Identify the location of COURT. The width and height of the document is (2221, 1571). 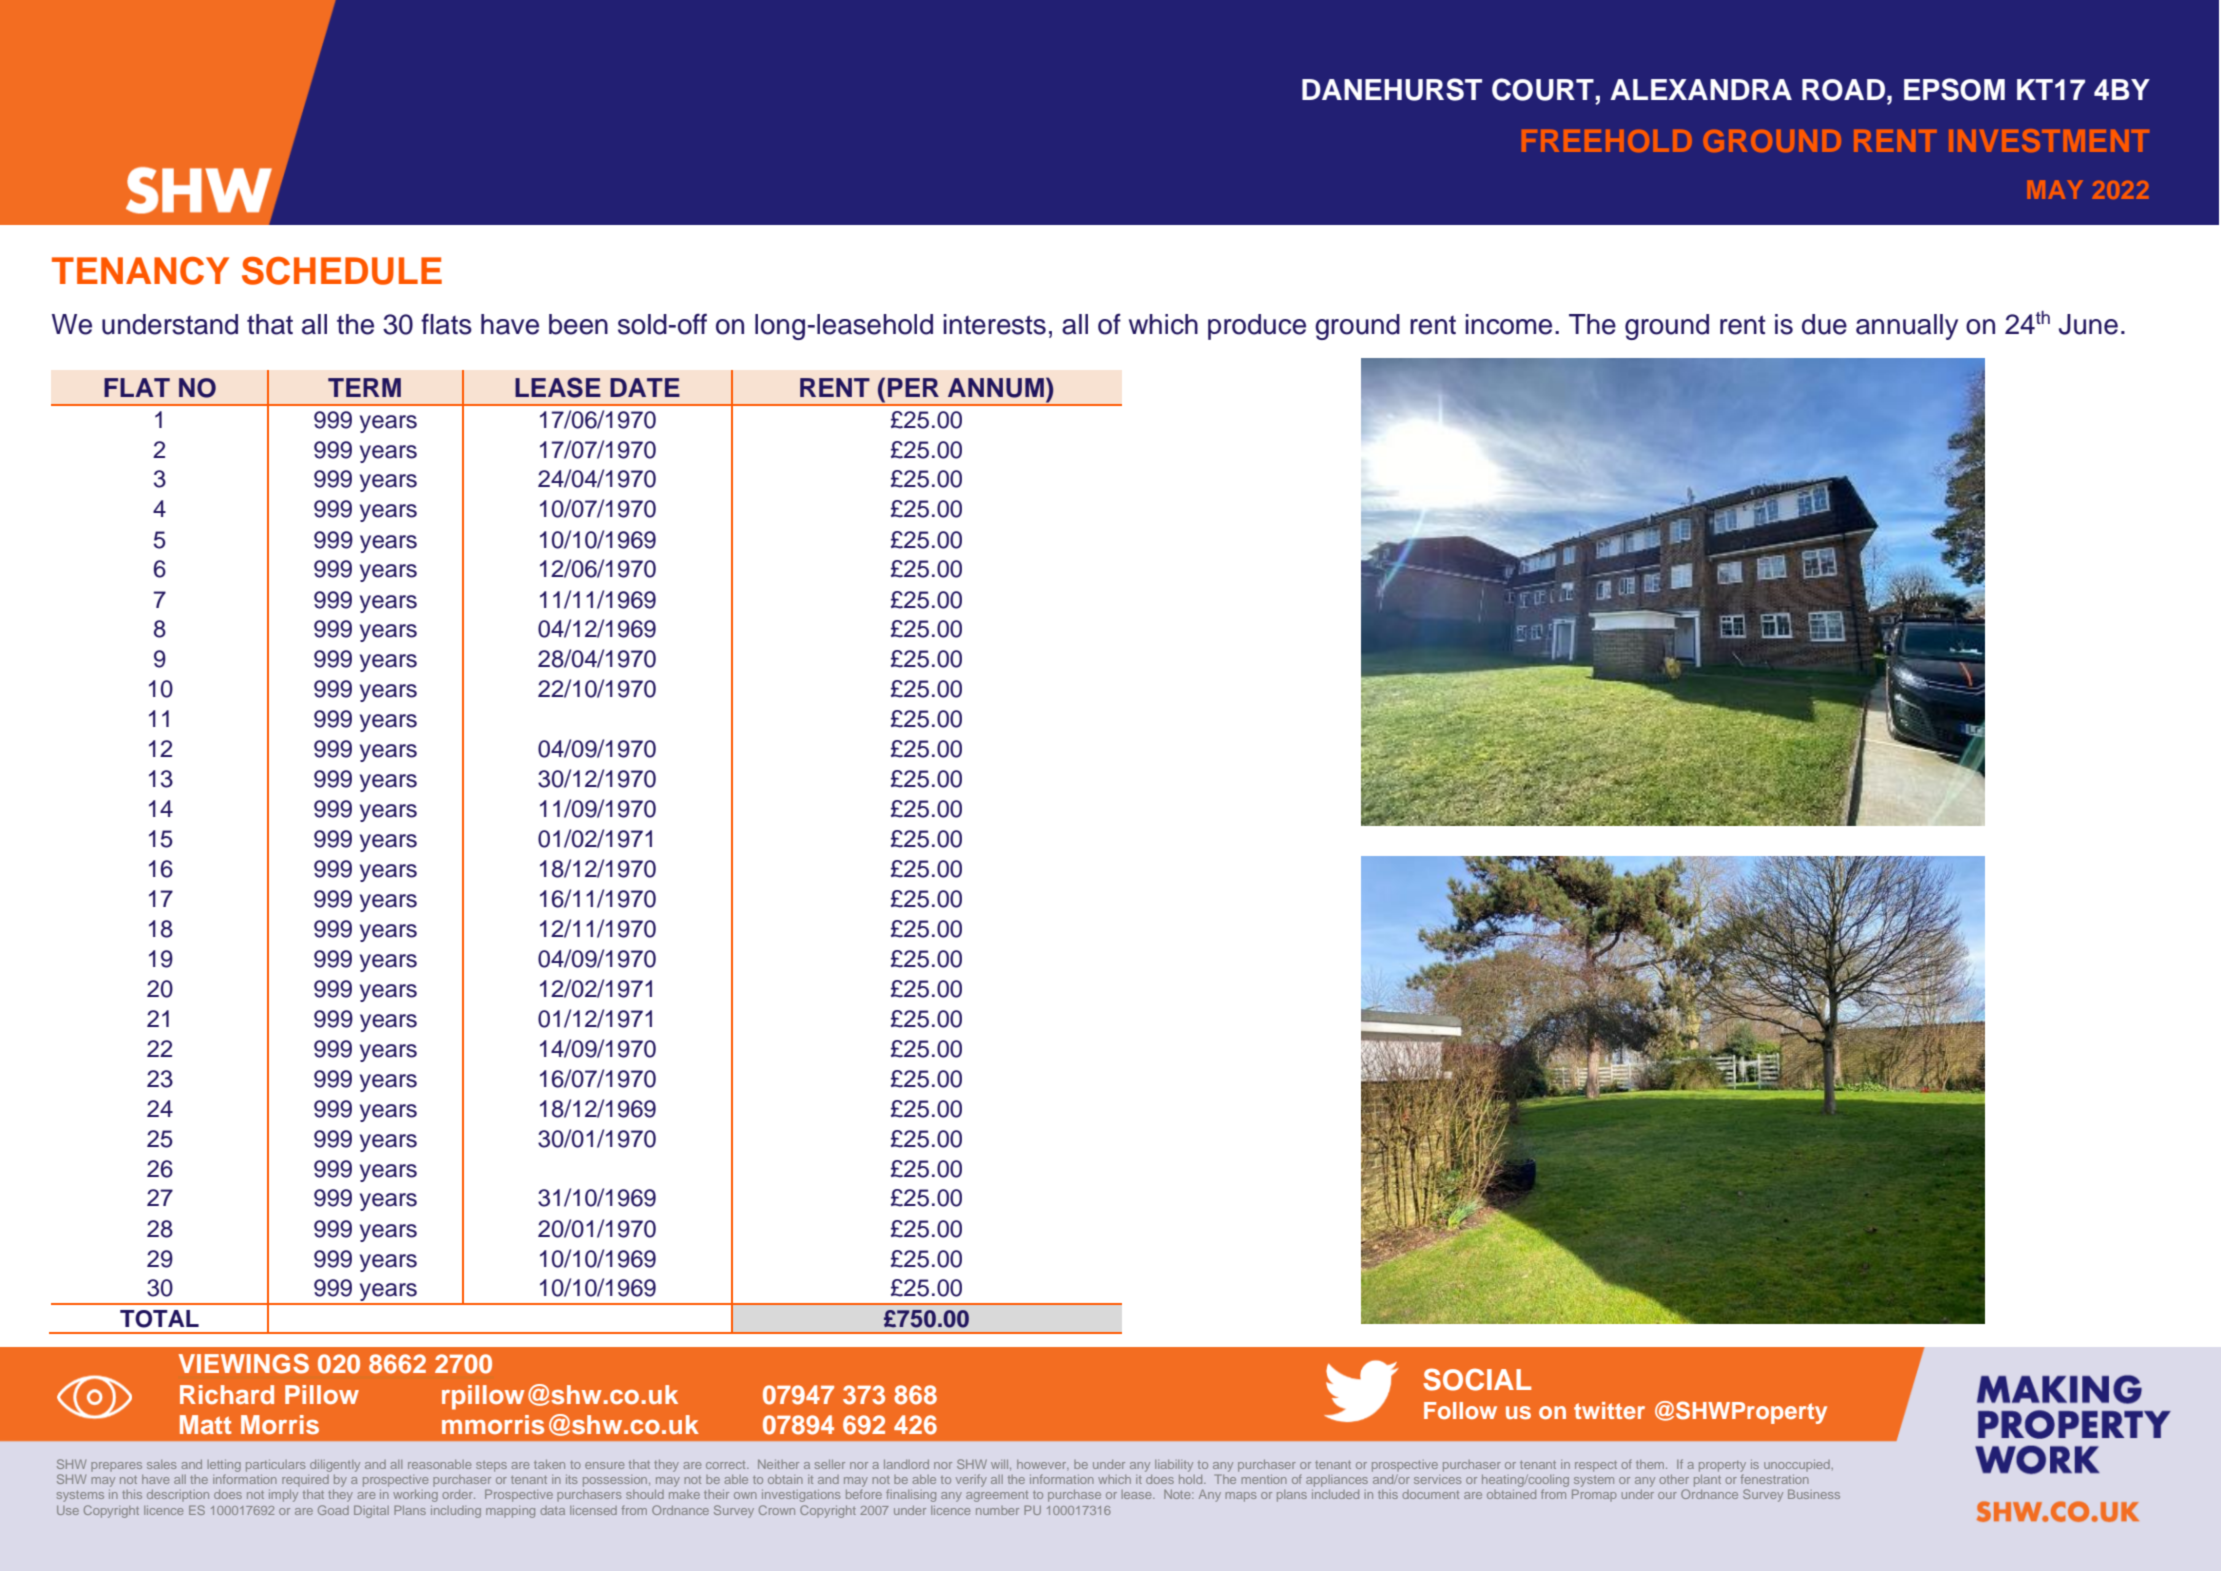
(1543, 89).
